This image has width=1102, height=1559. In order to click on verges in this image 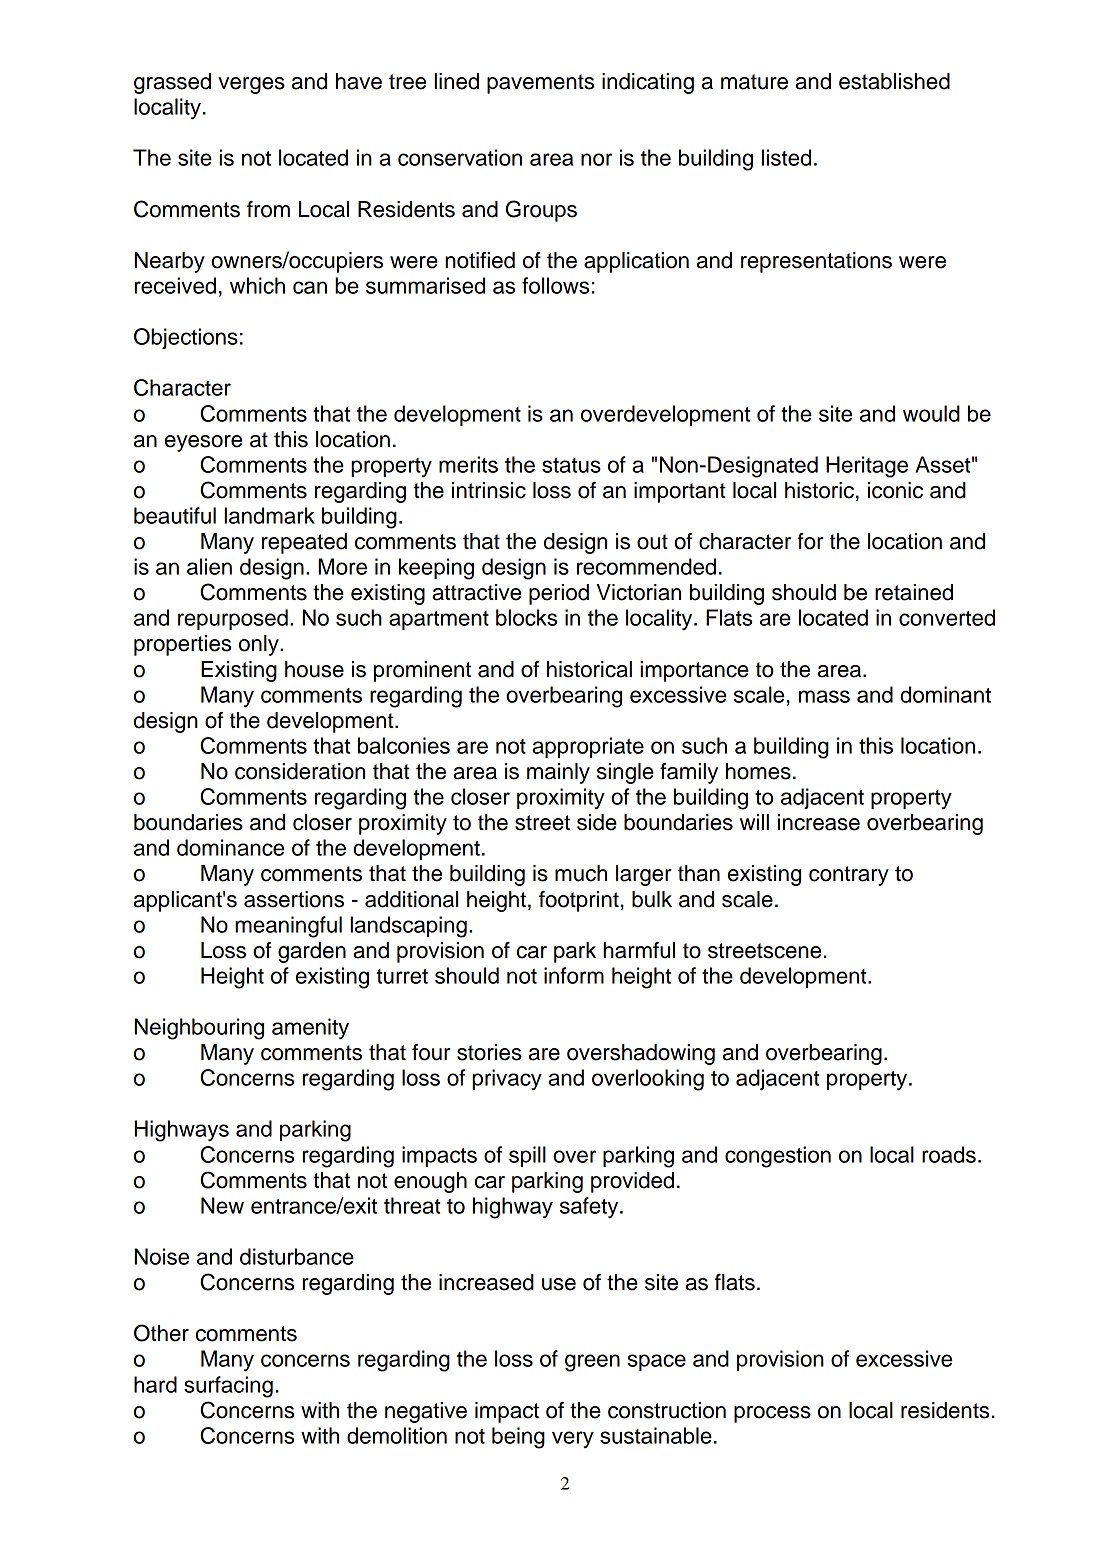, I will do `click(251, 85)`.
